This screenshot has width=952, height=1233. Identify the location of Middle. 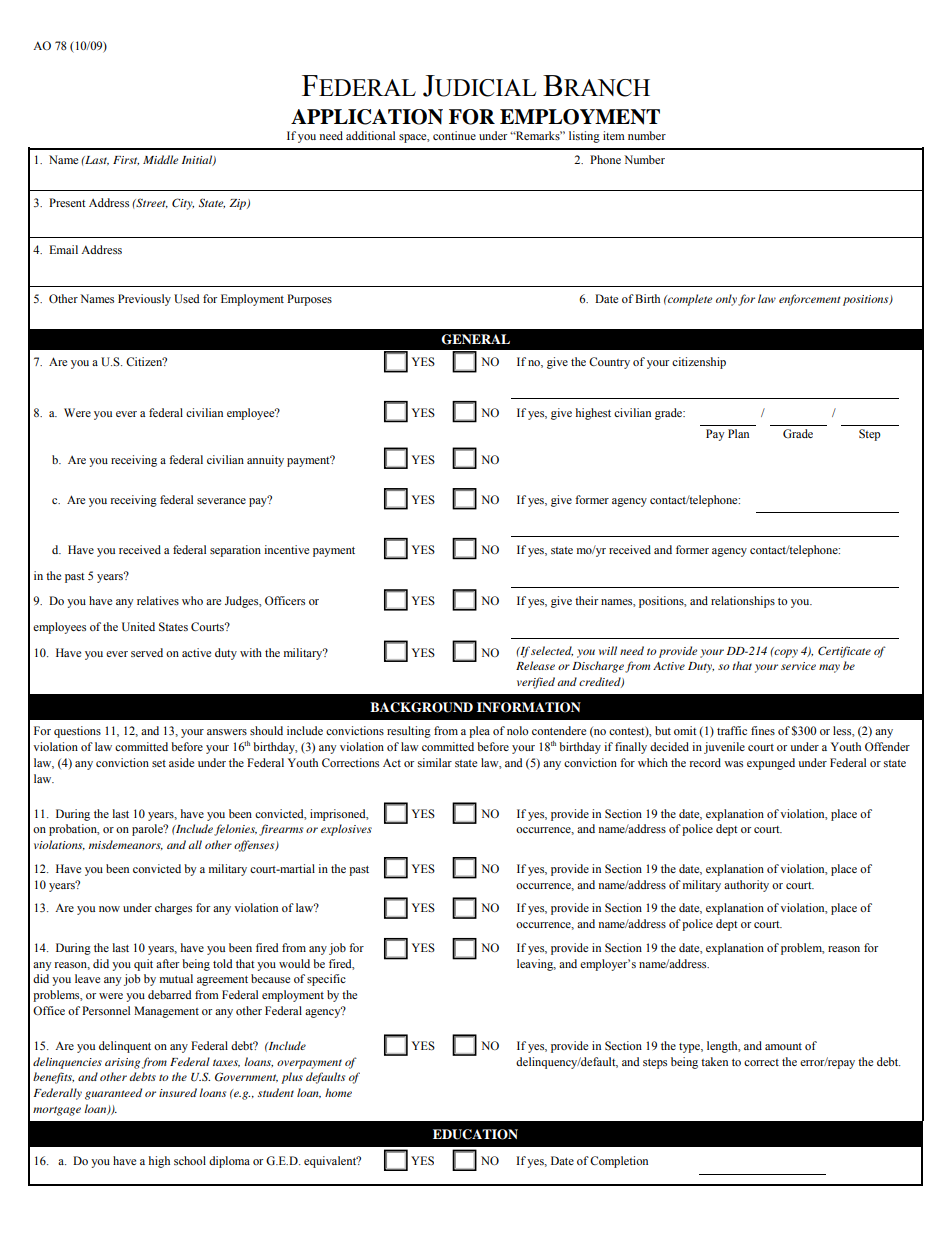
(160, 159).
